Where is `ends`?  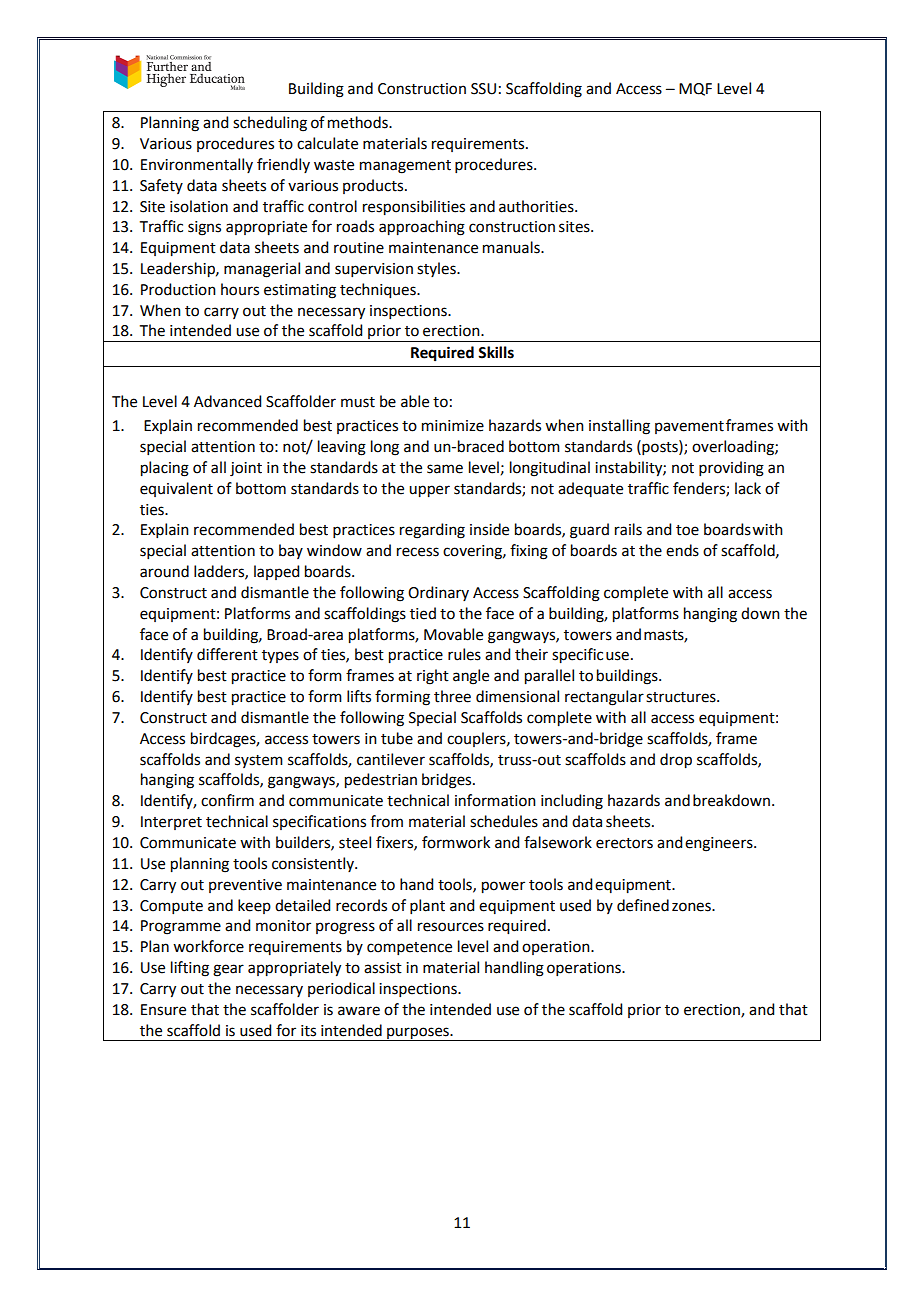
ends is located at coordinates (682, 550).
